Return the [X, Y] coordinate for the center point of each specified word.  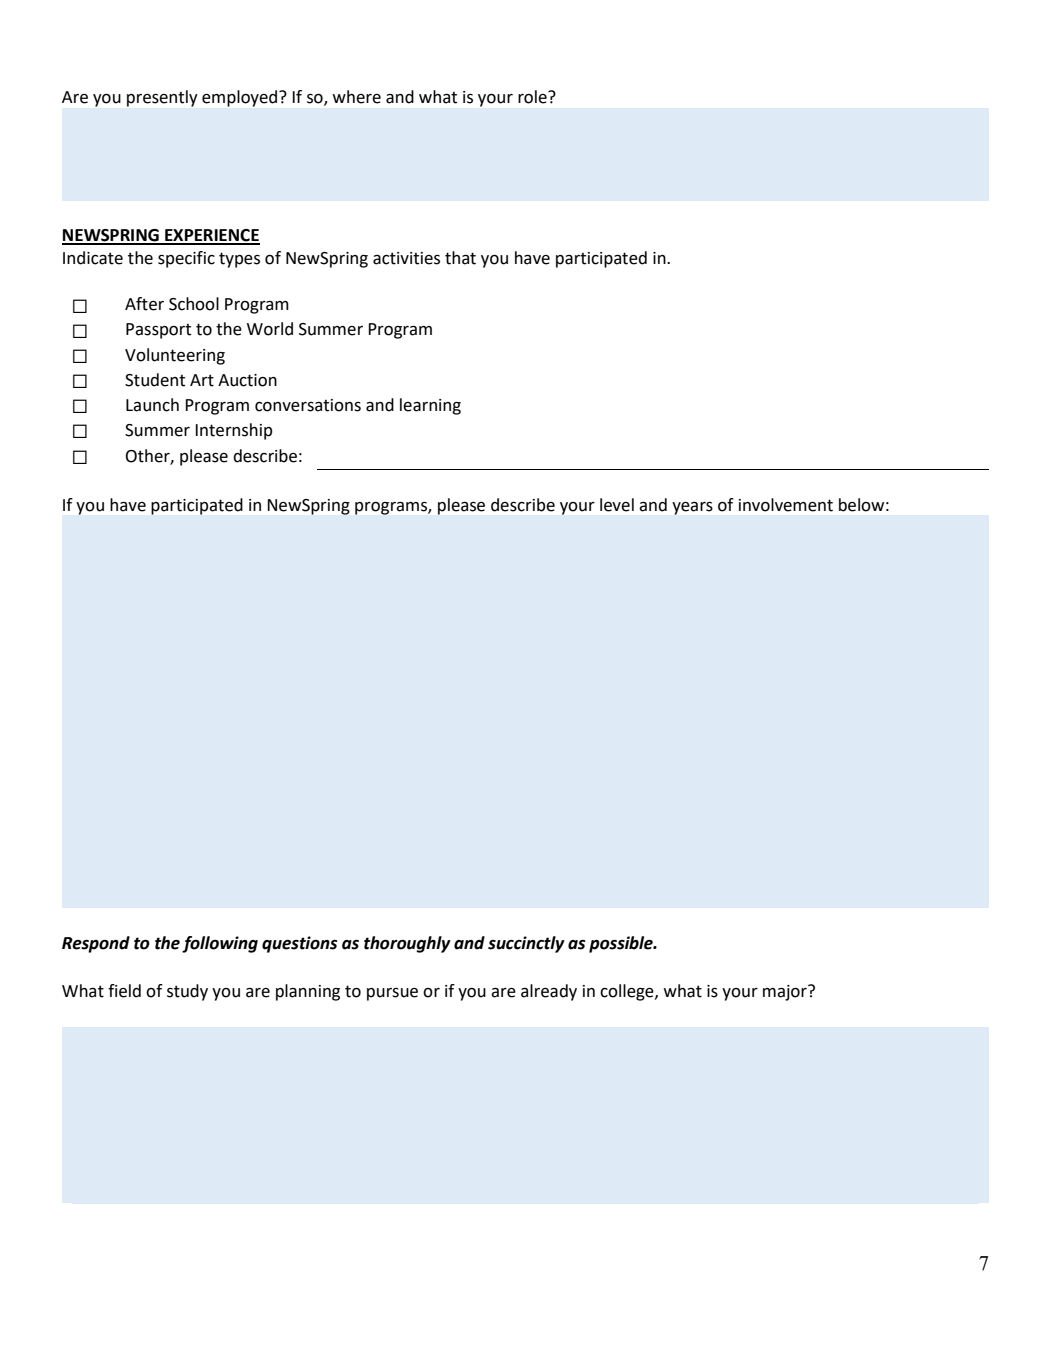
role [533, 97]
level [617, 505]
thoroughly [407, 944]
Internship [233, 431]
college [628, 992]
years [692, 508]
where [356, 97]
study [187, 992]
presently [162, 98]
